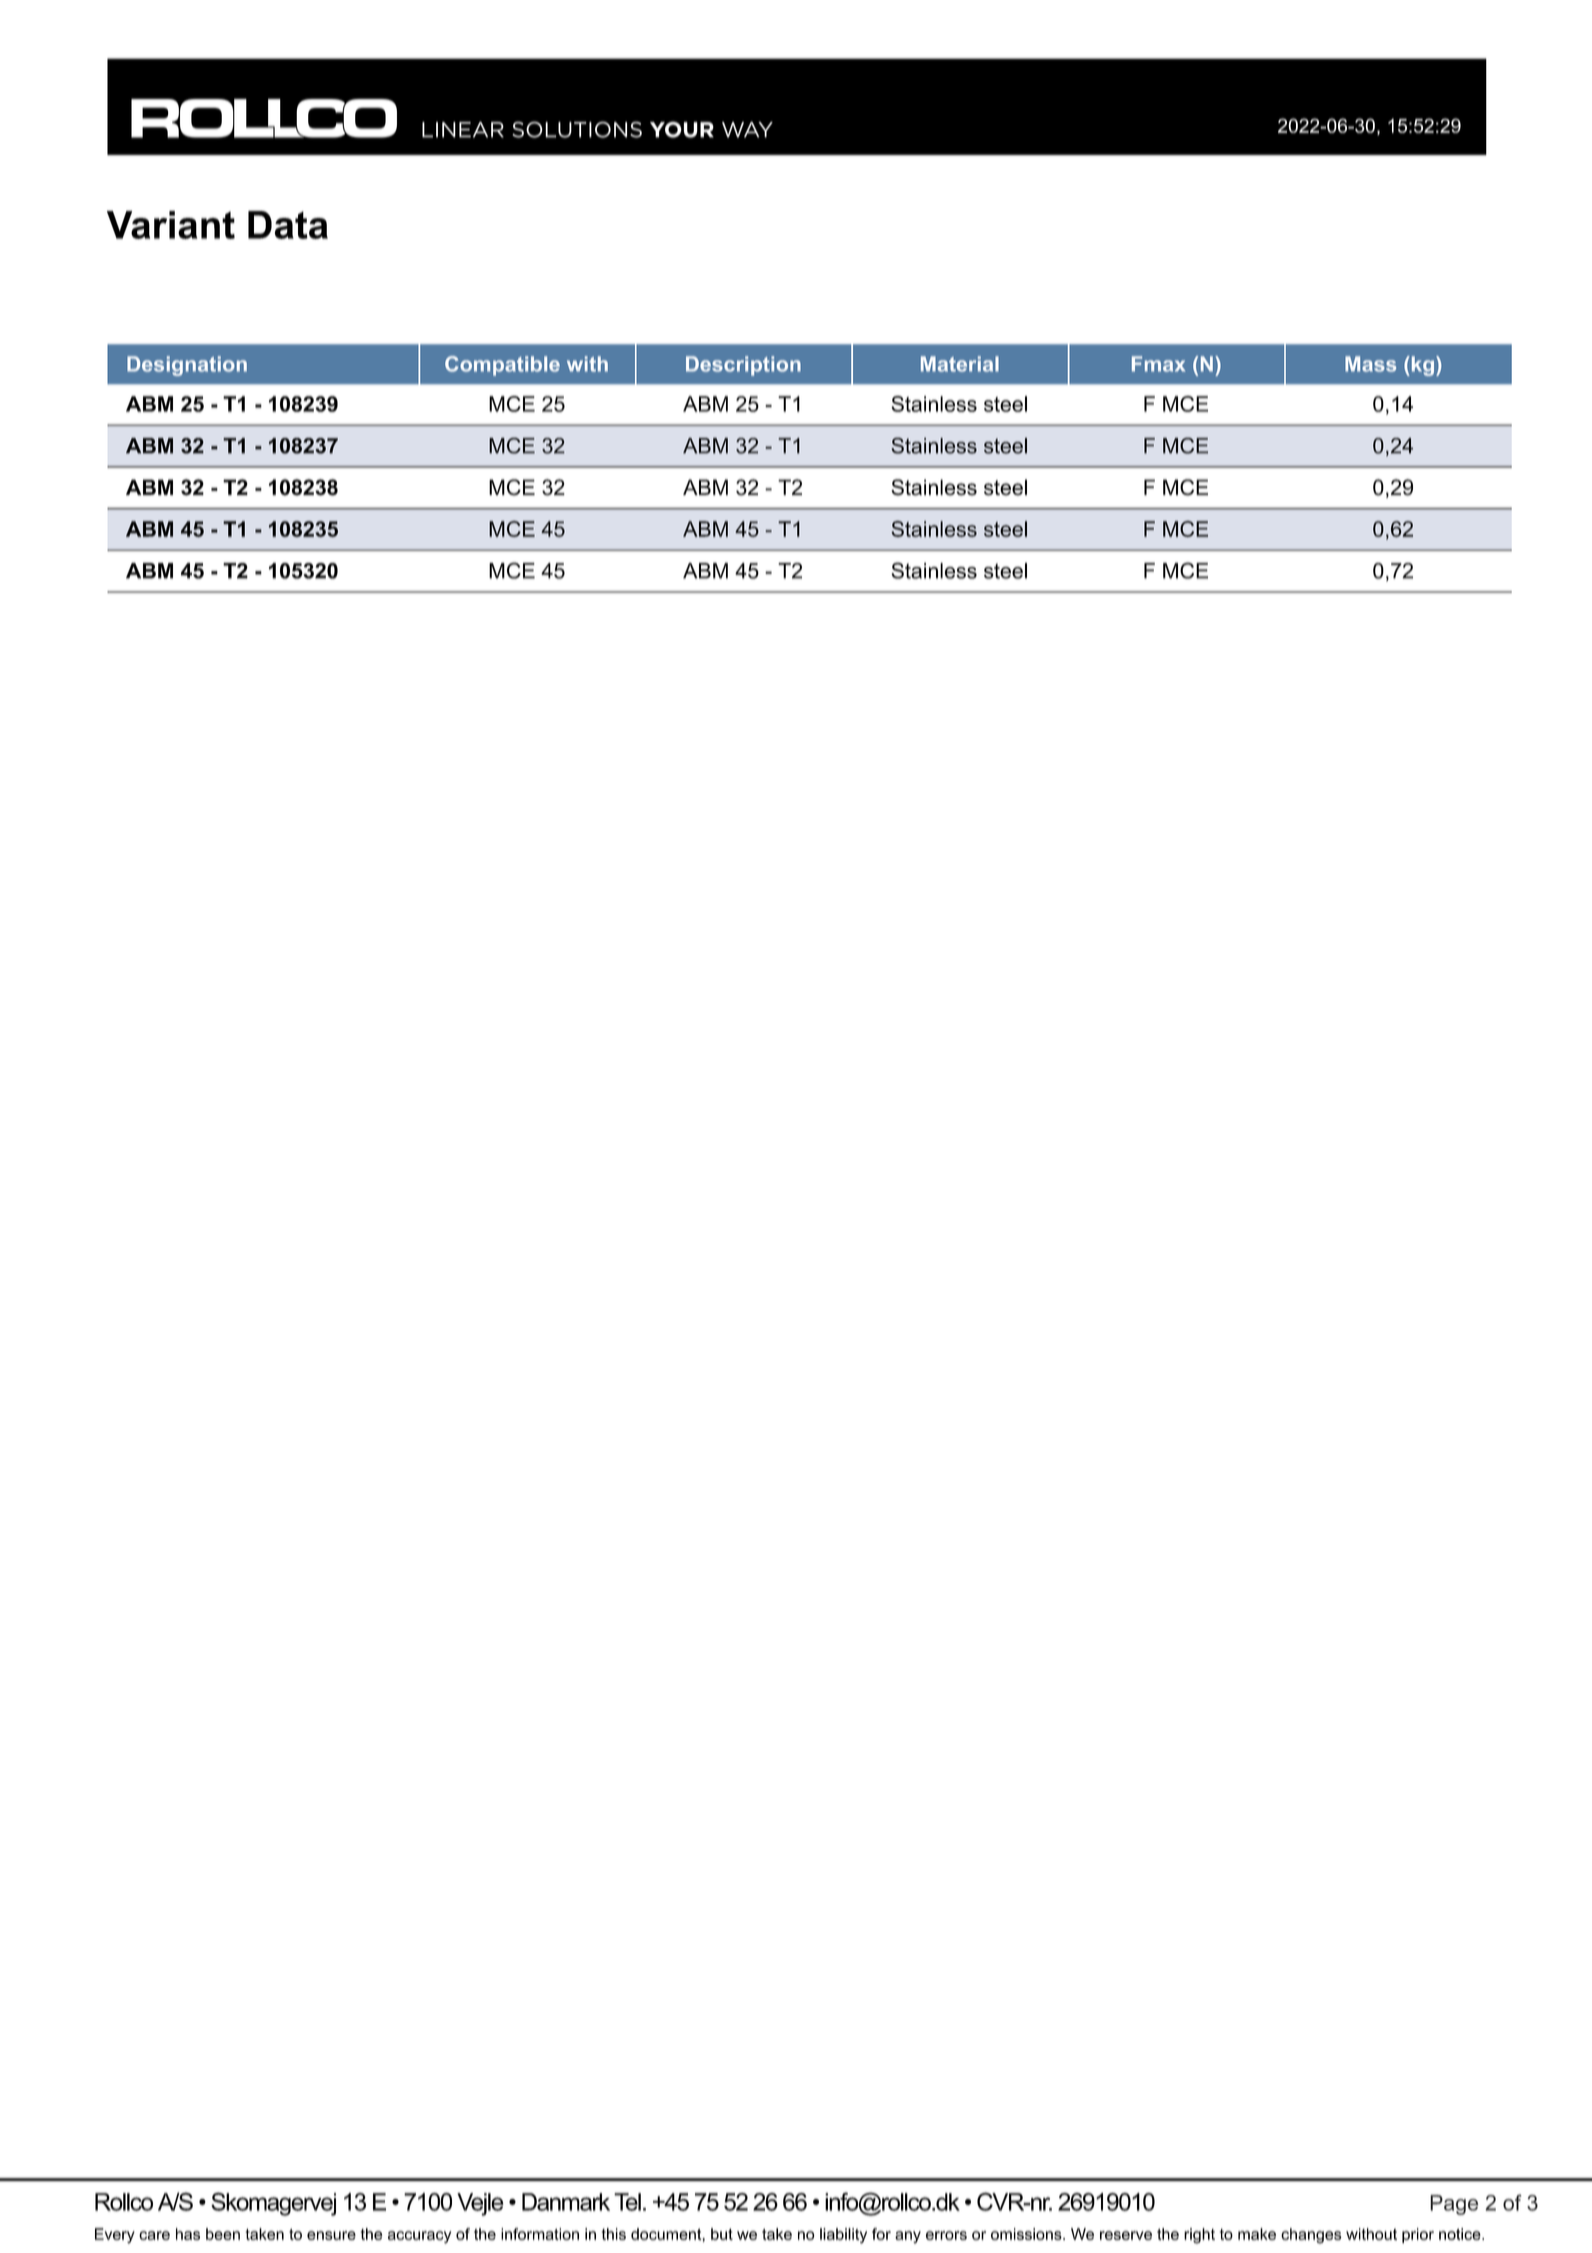 Image resolution: width=1592 pixels, height=2253 pixels. What do you see at coordinates (1257, 2234) in the page?
I see `make` at bounding box center [1257, 2234].
